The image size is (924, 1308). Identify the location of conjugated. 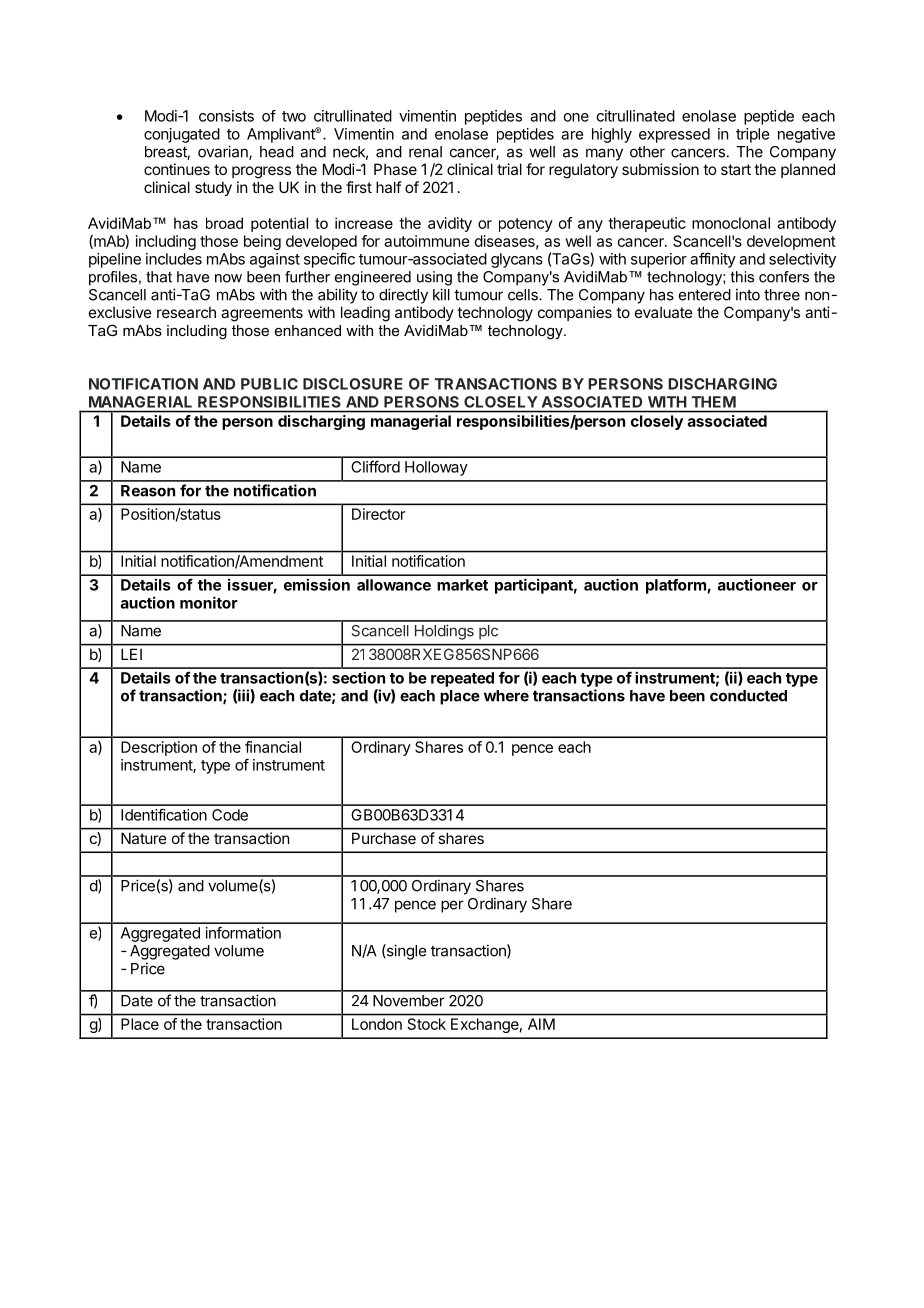
(182, 135).
